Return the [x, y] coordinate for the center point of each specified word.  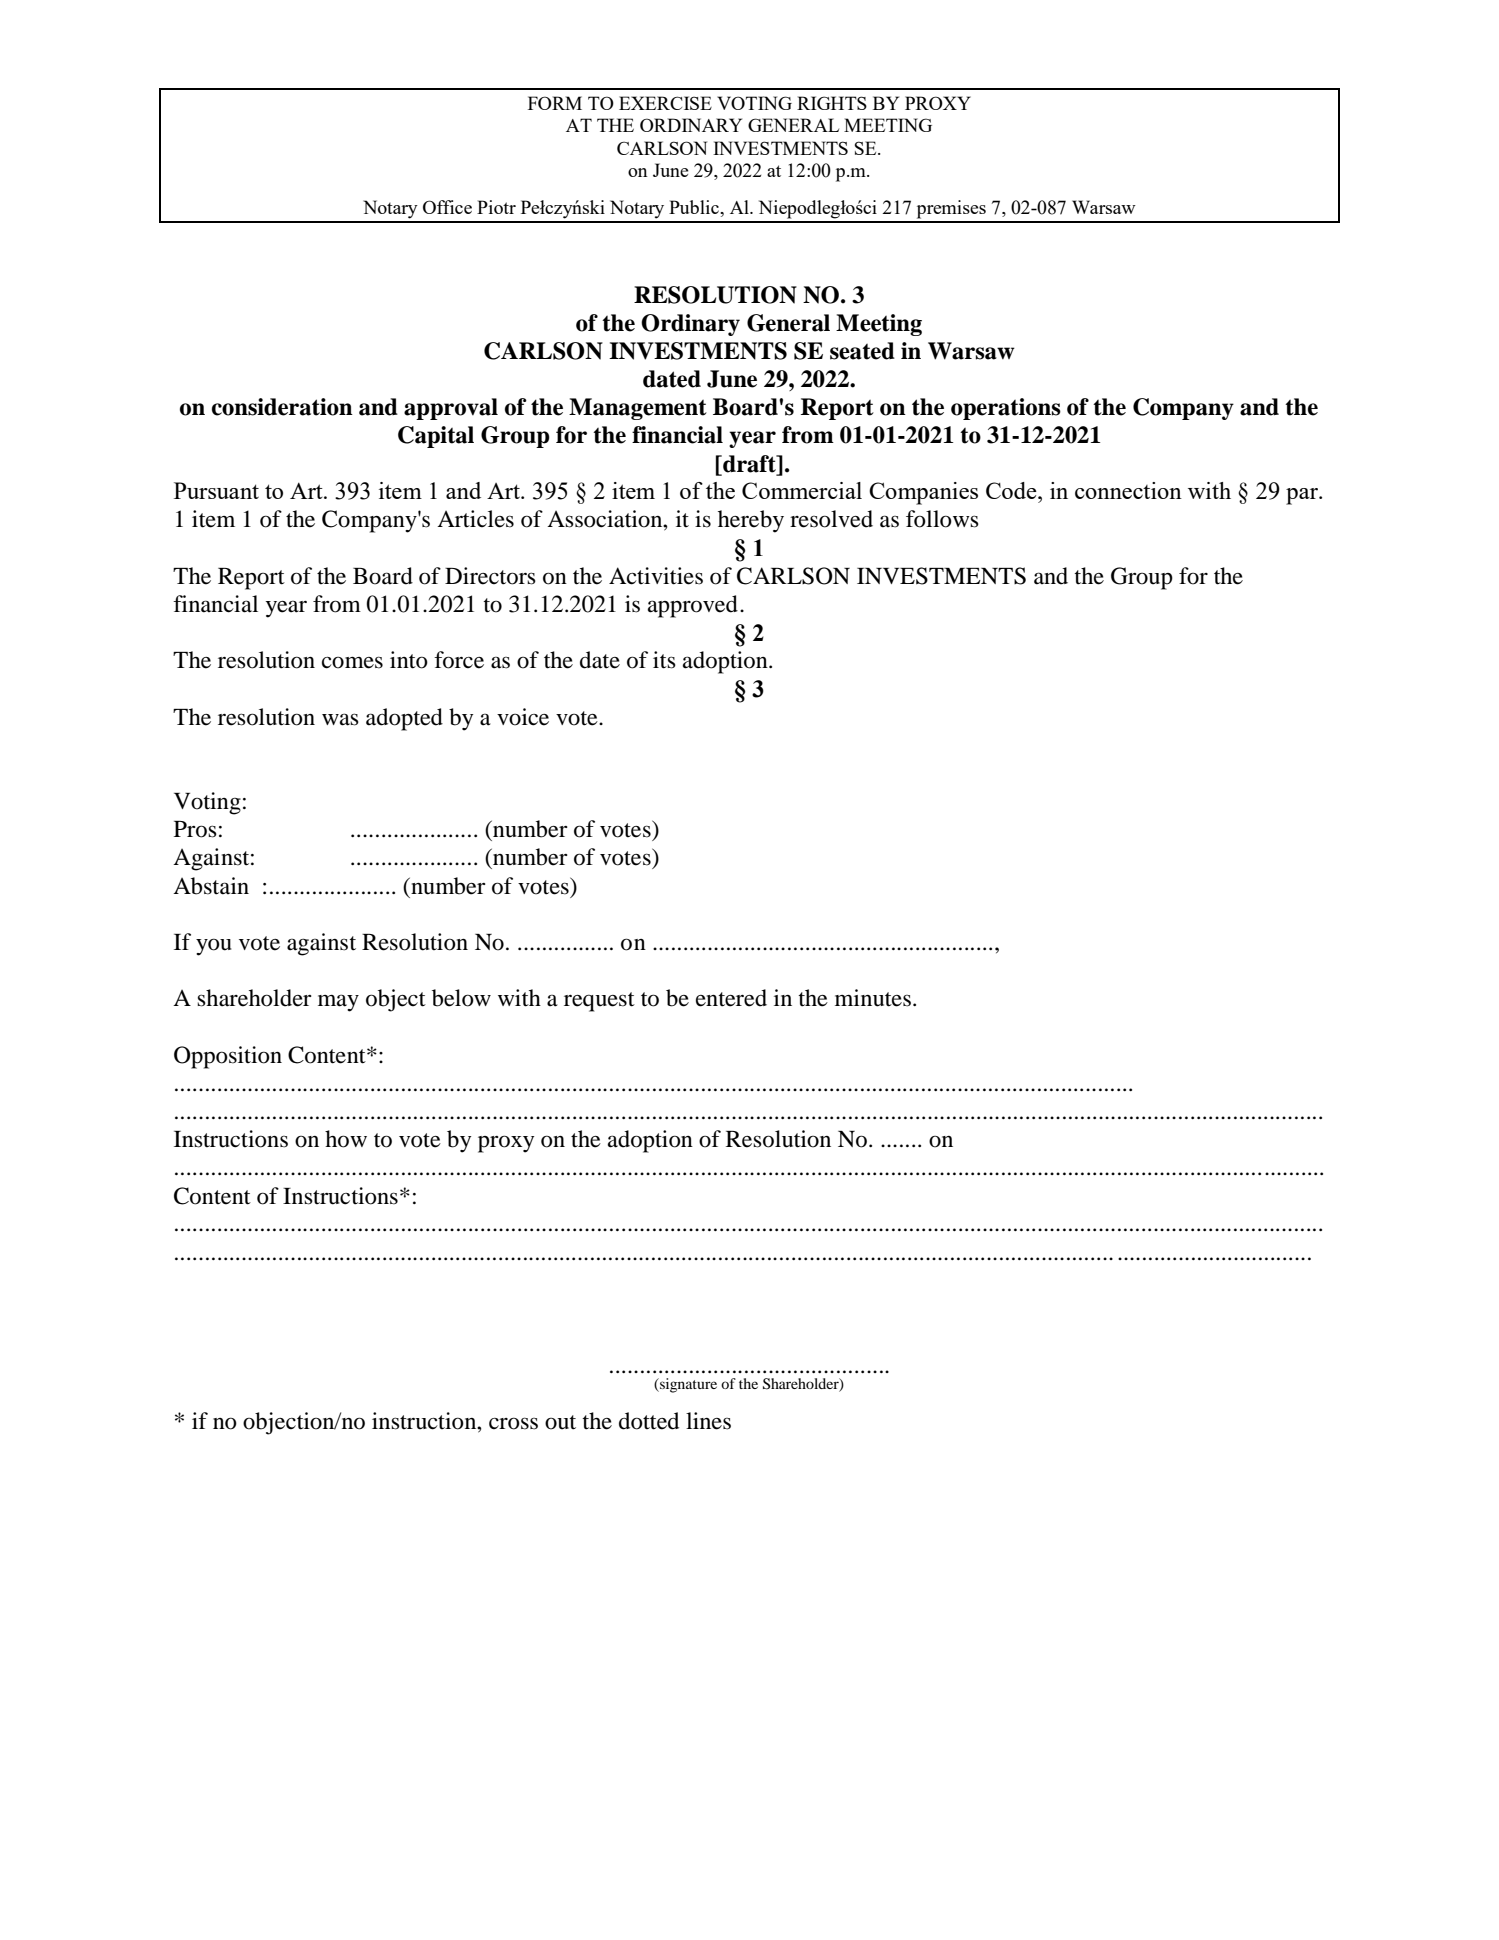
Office [447, 207]
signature [687, 1385]
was [340, 719]
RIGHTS [832, 103]
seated [862, 351]
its [664, 660]
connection [1128, 490]
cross [513, 1423]
